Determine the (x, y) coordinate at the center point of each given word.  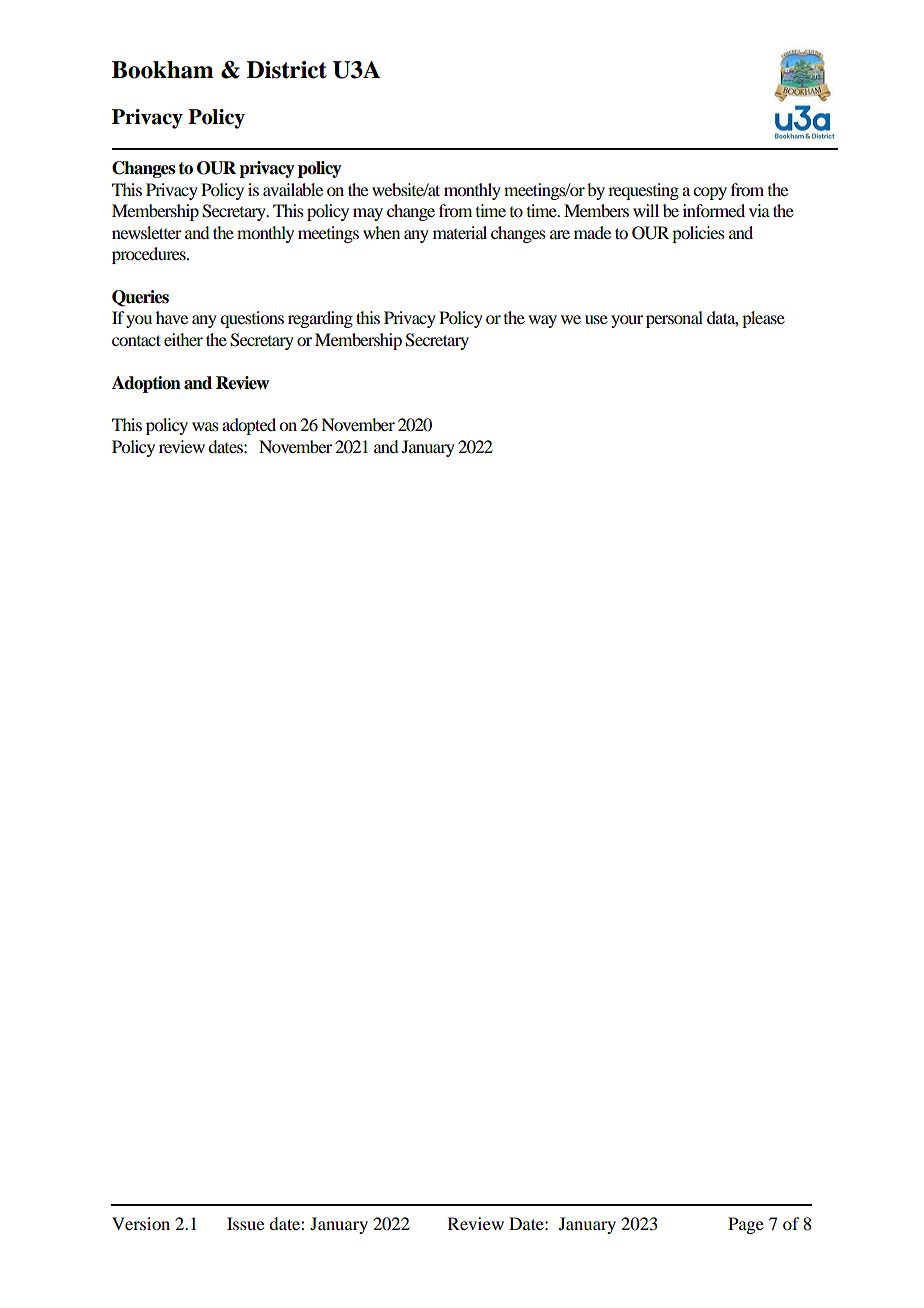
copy (710, 193)
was (205, 426)
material (460, 232)
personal (674, 319)
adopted (249, 426)
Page (746, 1225)
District (287, 70)
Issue (245, 1223)
